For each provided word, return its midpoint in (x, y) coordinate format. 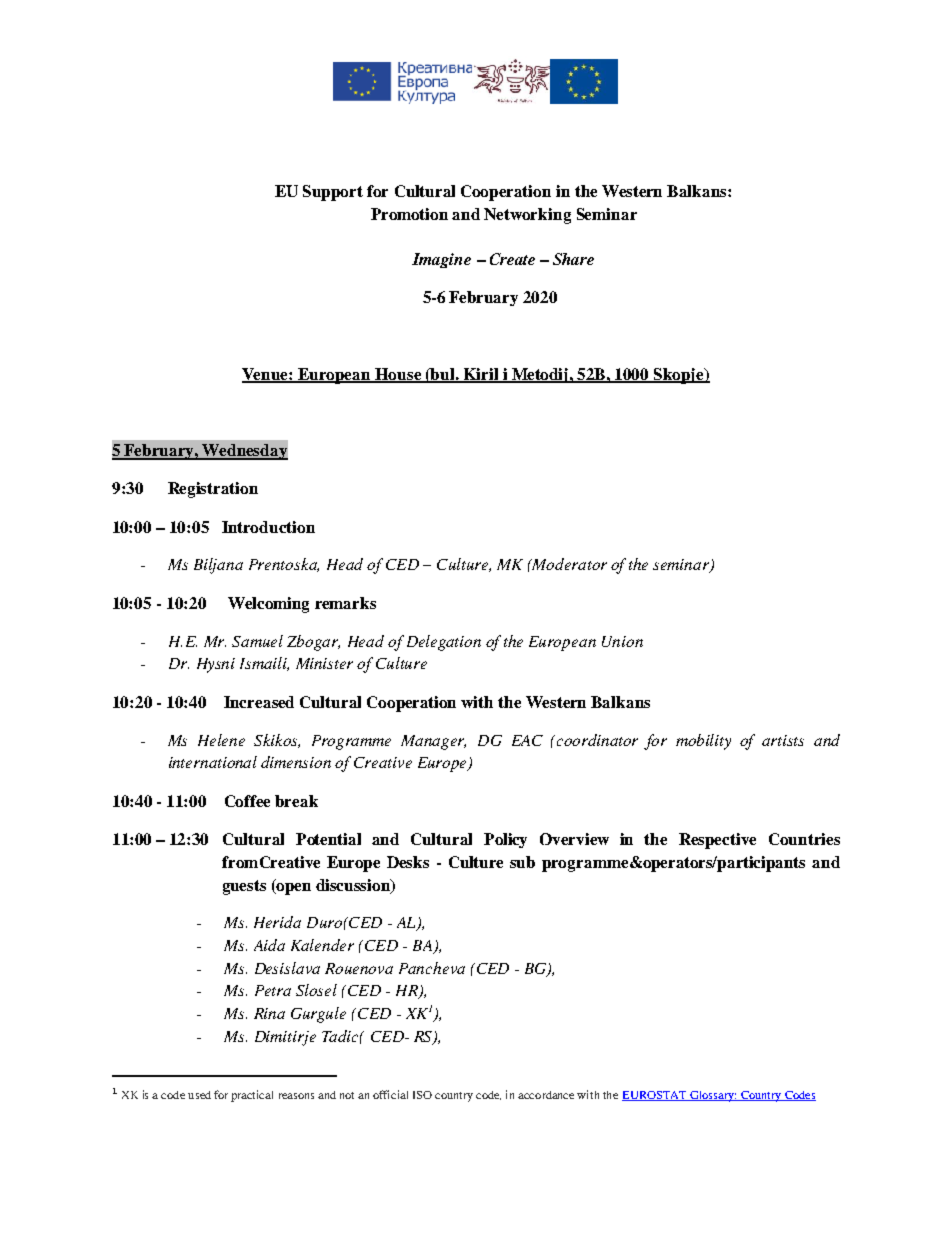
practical (252, 1096)
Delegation (444, 643)
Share (573, 259)
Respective (717, 841)
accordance (546, 1095)
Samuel (257, 641)
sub (522, 862)
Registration (213, 490)
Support (333, 193)
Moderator (568, 564)
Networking (527, 216)
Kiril (481, 375)
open (293, 889)
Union (622, 641)
